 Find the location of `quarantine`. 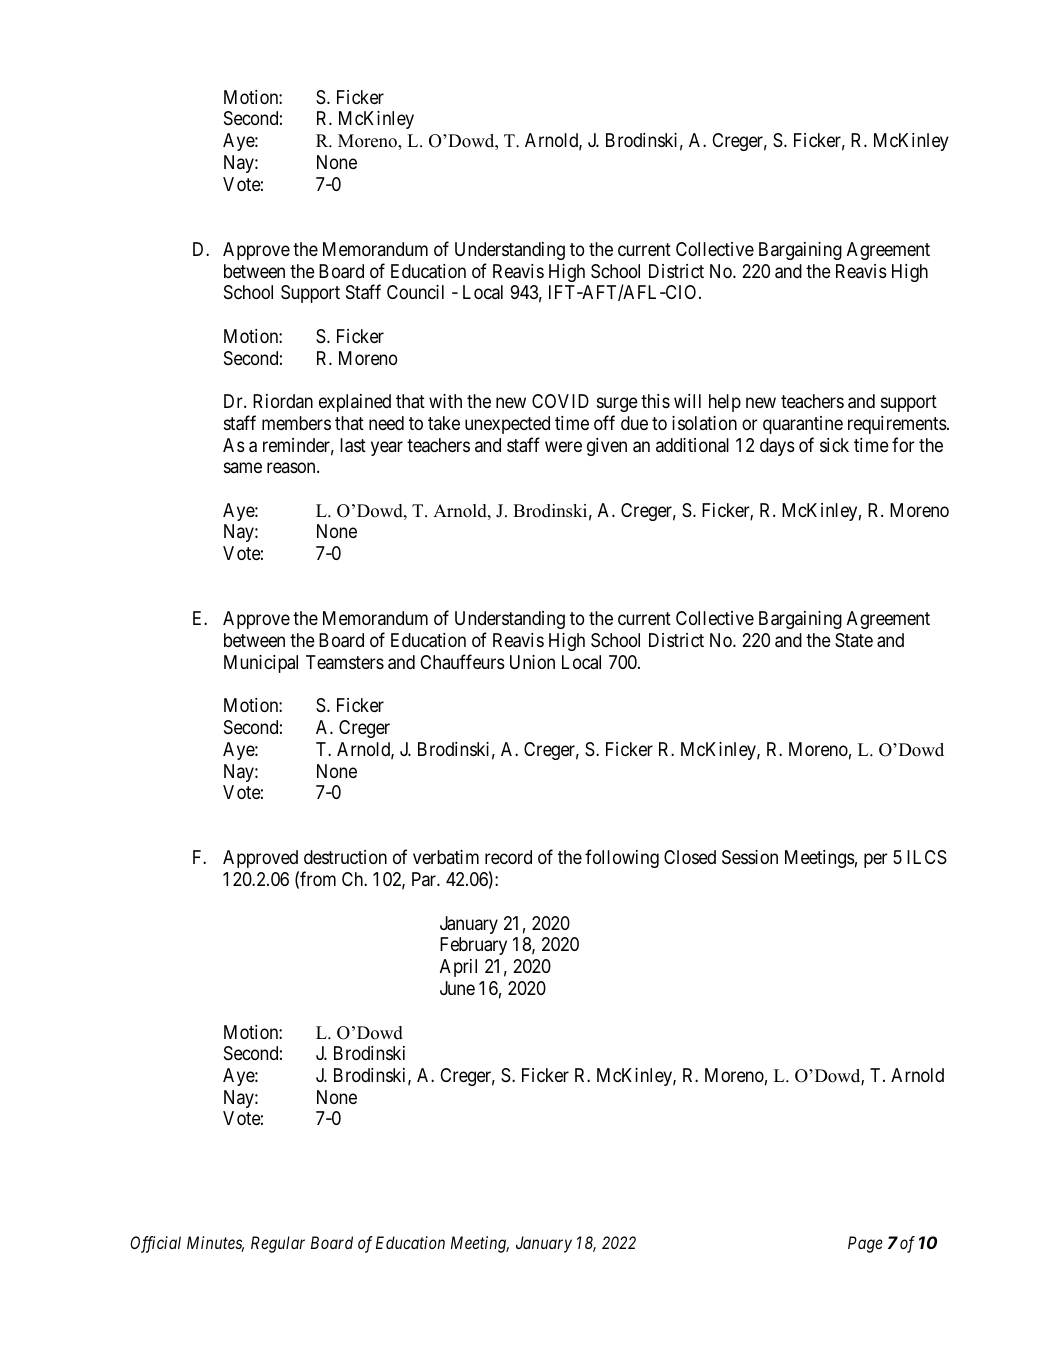

quarantine is located at coordinates (803, 425).
